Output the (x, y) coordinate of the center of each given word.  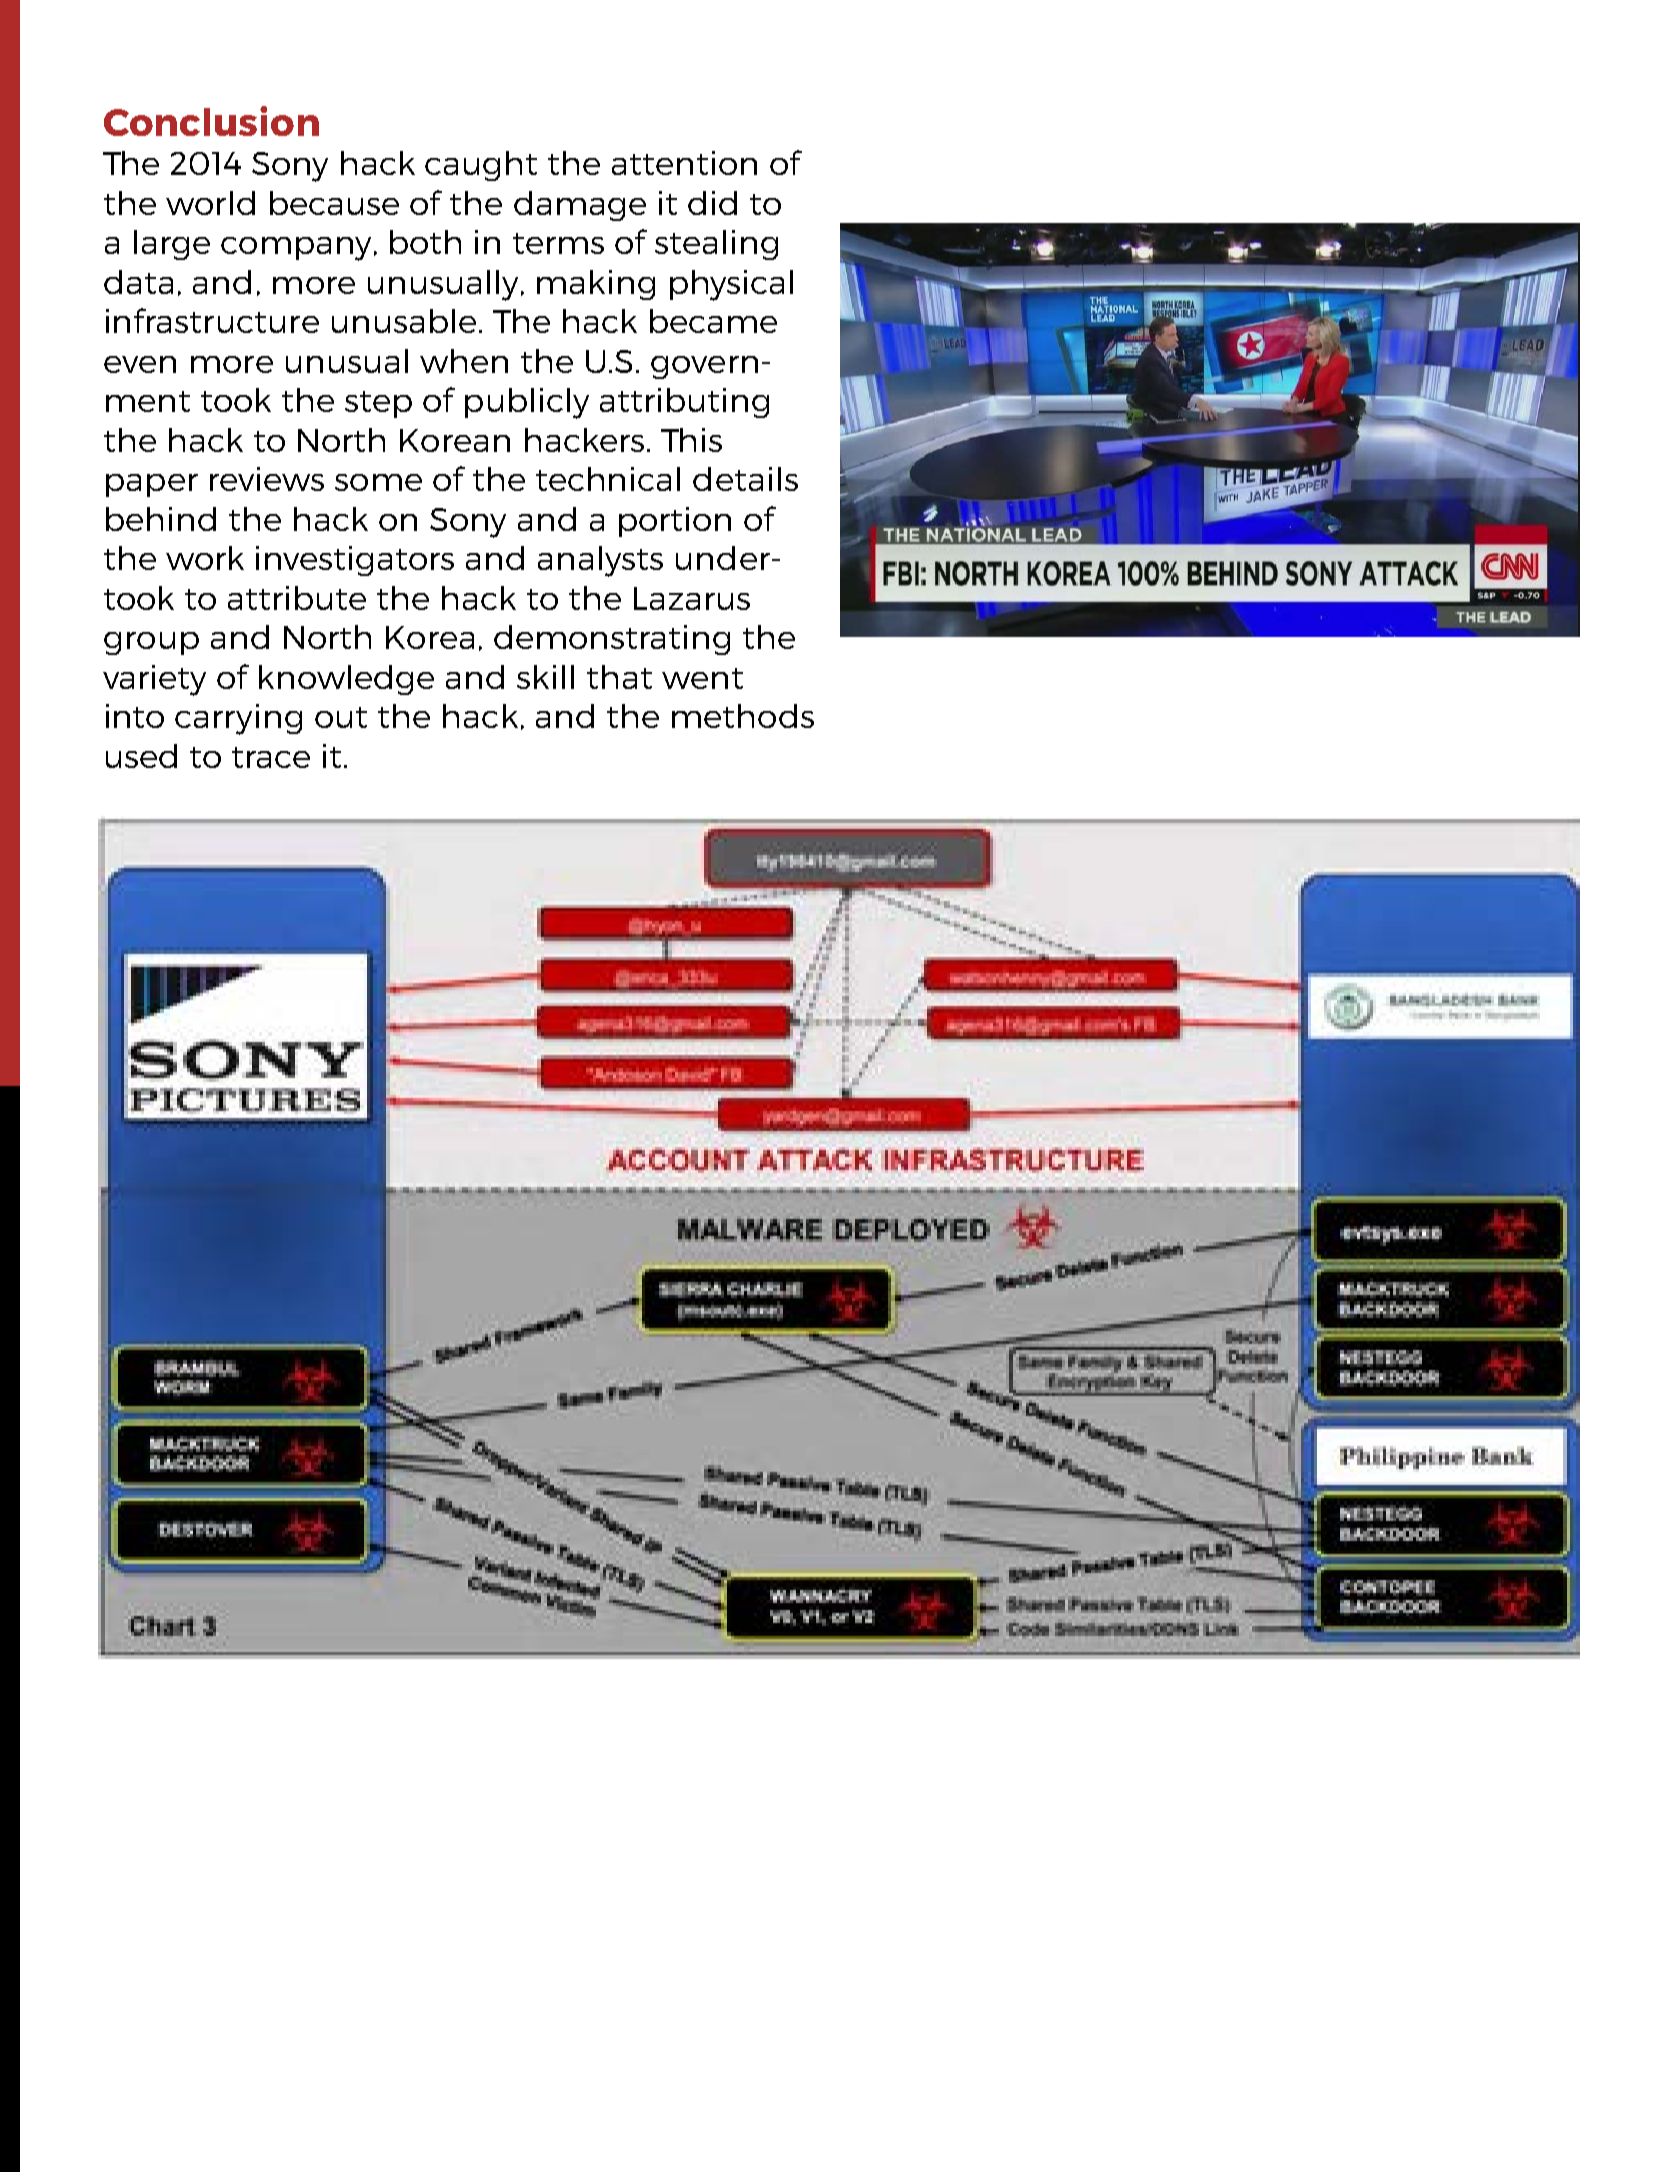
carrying (238, 719)
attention (684, 163)
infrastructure (212, 320)
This (691, 440)
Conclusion (211, 121)
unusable (404, 321)
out (341, 717)
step (378, 404)
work (205, 558)
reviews (267, 479)
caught (481, 166)
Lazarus (692, 598)
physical (731, 285)
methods (743, 716)
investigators (355, 561)
